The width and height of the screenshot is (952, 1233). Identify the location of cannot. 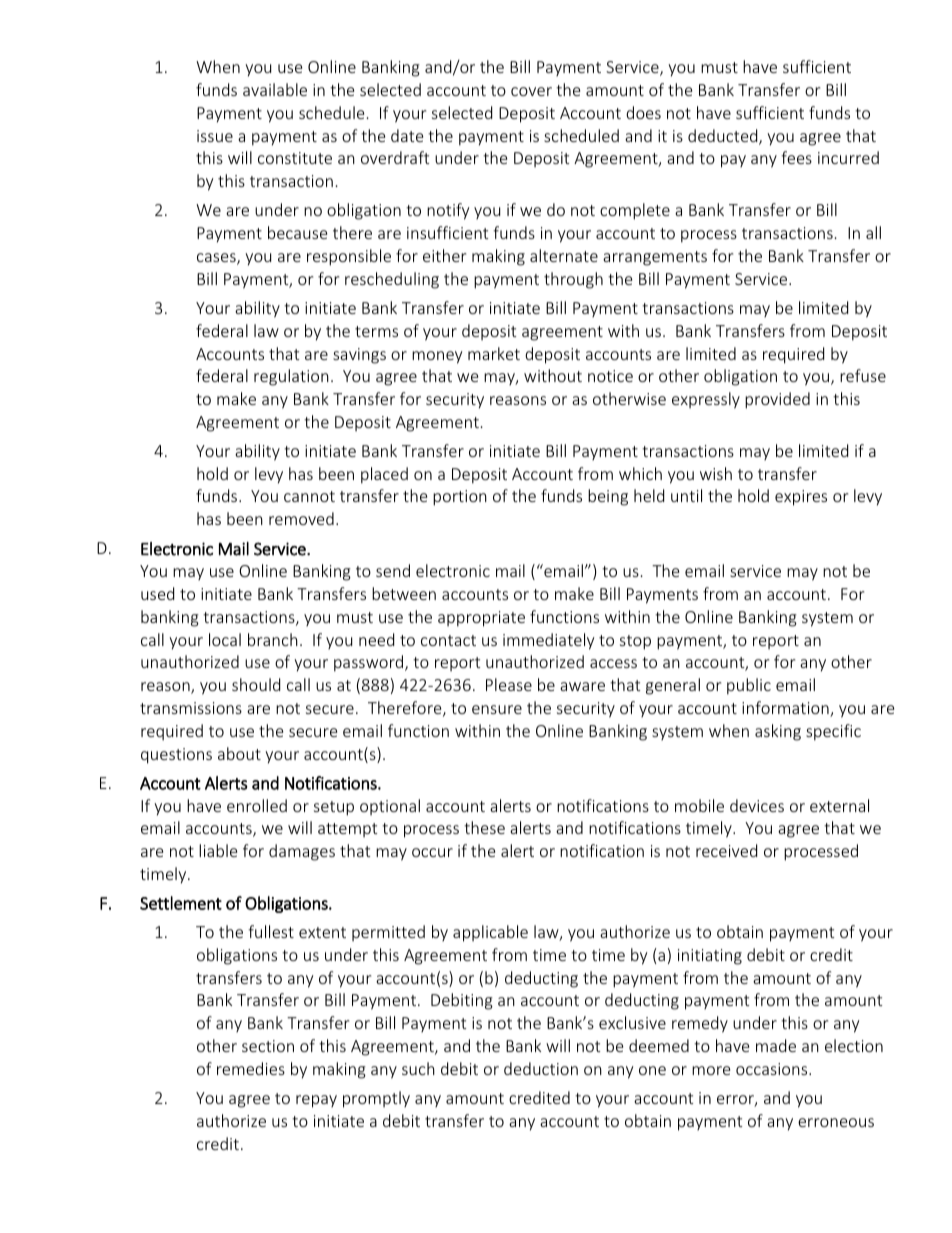
(309, 496).
